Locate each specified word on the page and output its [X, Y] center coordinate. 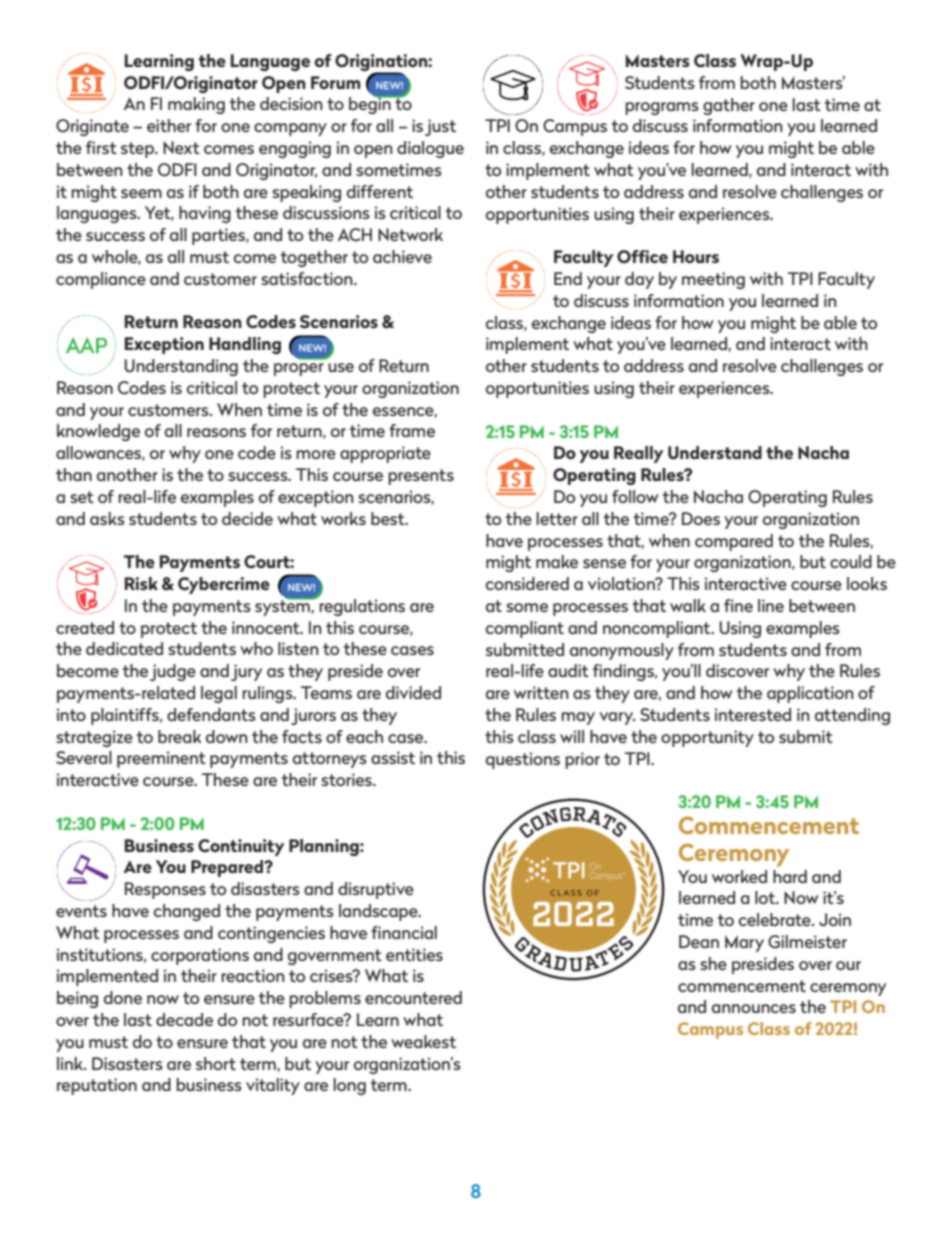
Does [701, 518]
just [440, 127]
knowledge [98, 432]
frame [412, 430]
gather [729, 106]
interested [753, 714]
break [179, 736]
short [216, 1063]
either [169, 125]
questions [523, 760]
